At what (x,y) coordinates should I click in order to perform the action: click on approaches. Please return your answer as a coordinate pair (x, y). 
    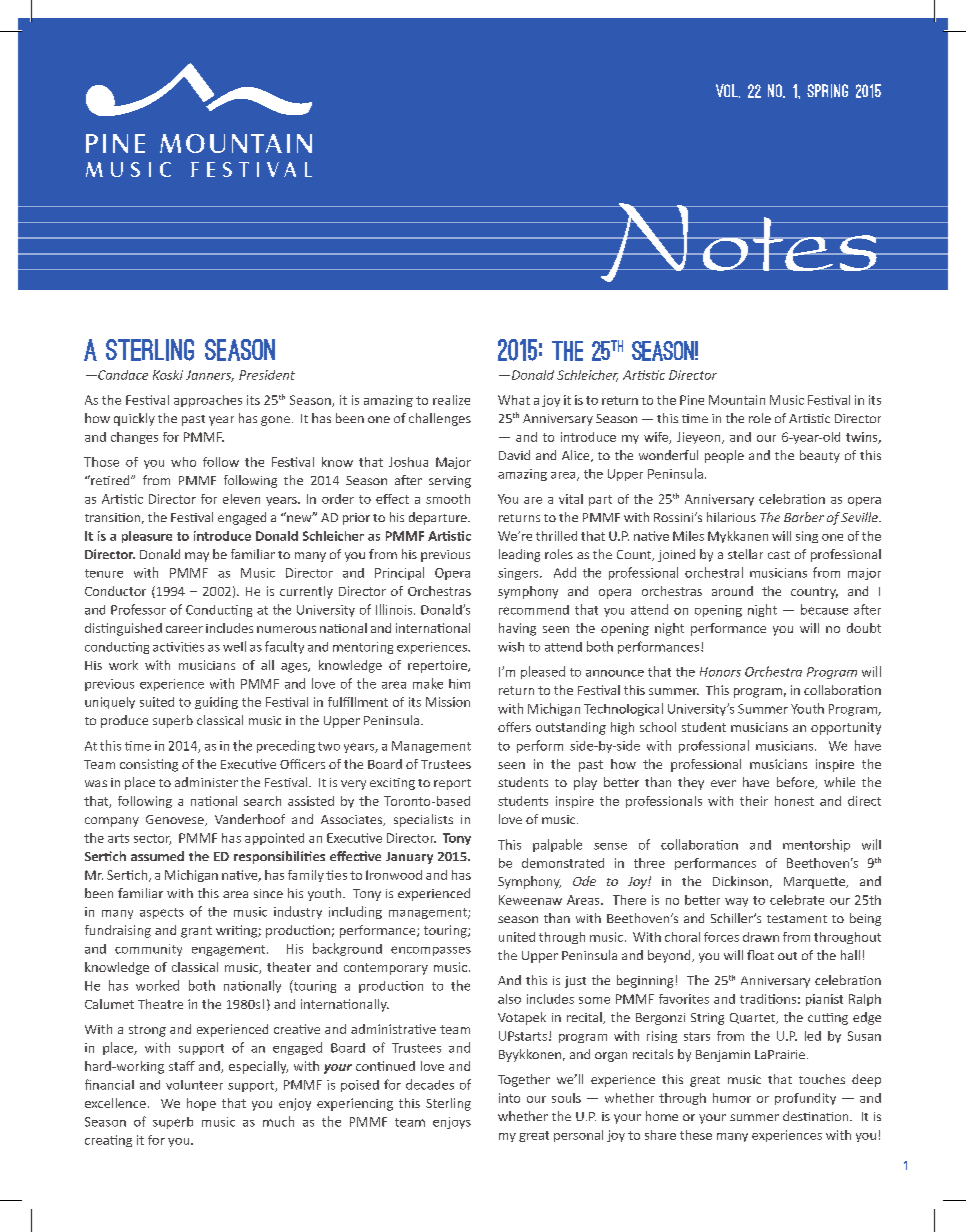
    Looking at the image, I should click on (208, 401).
